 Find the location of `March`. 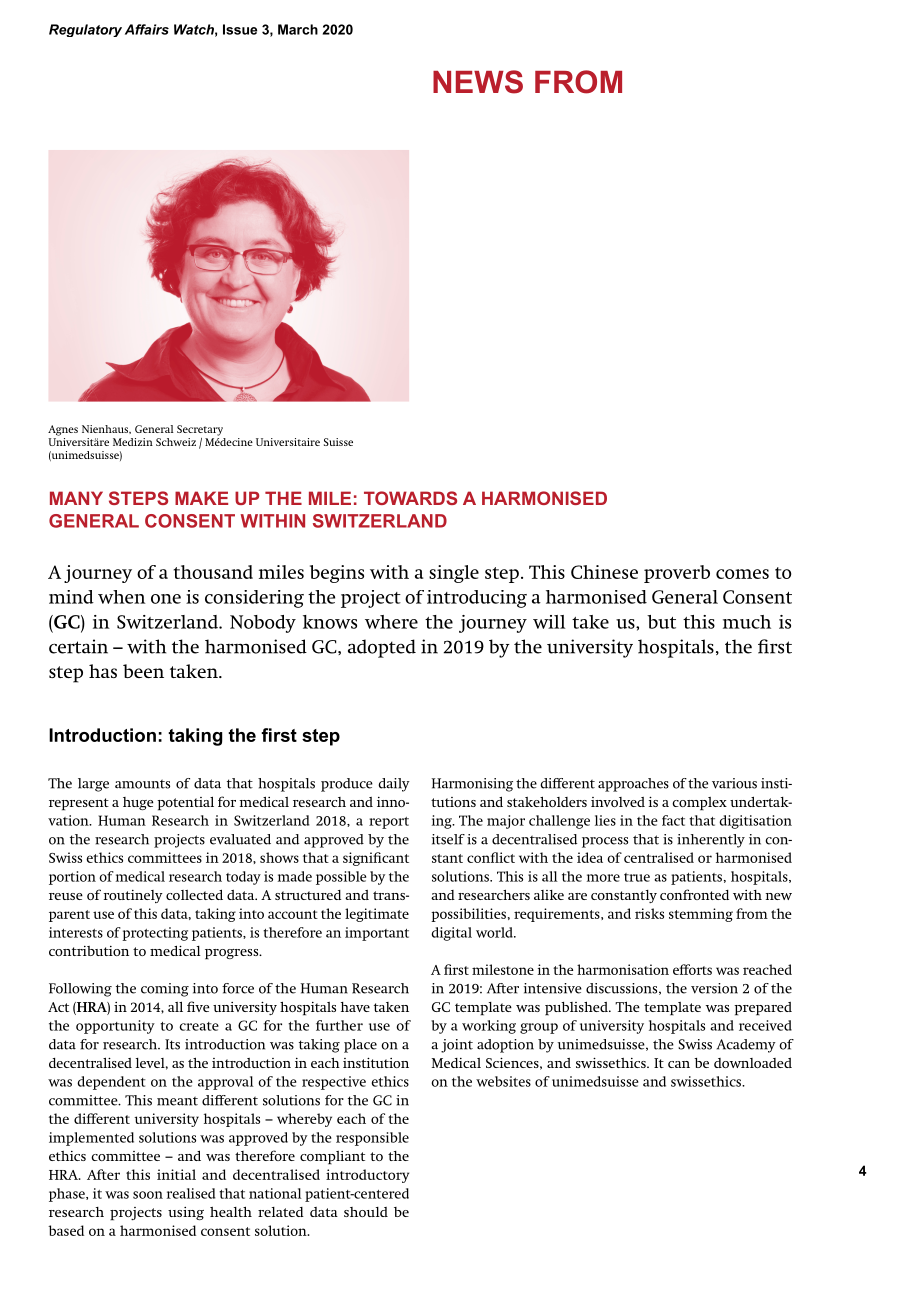

March is located at coordinates (298, 29).
